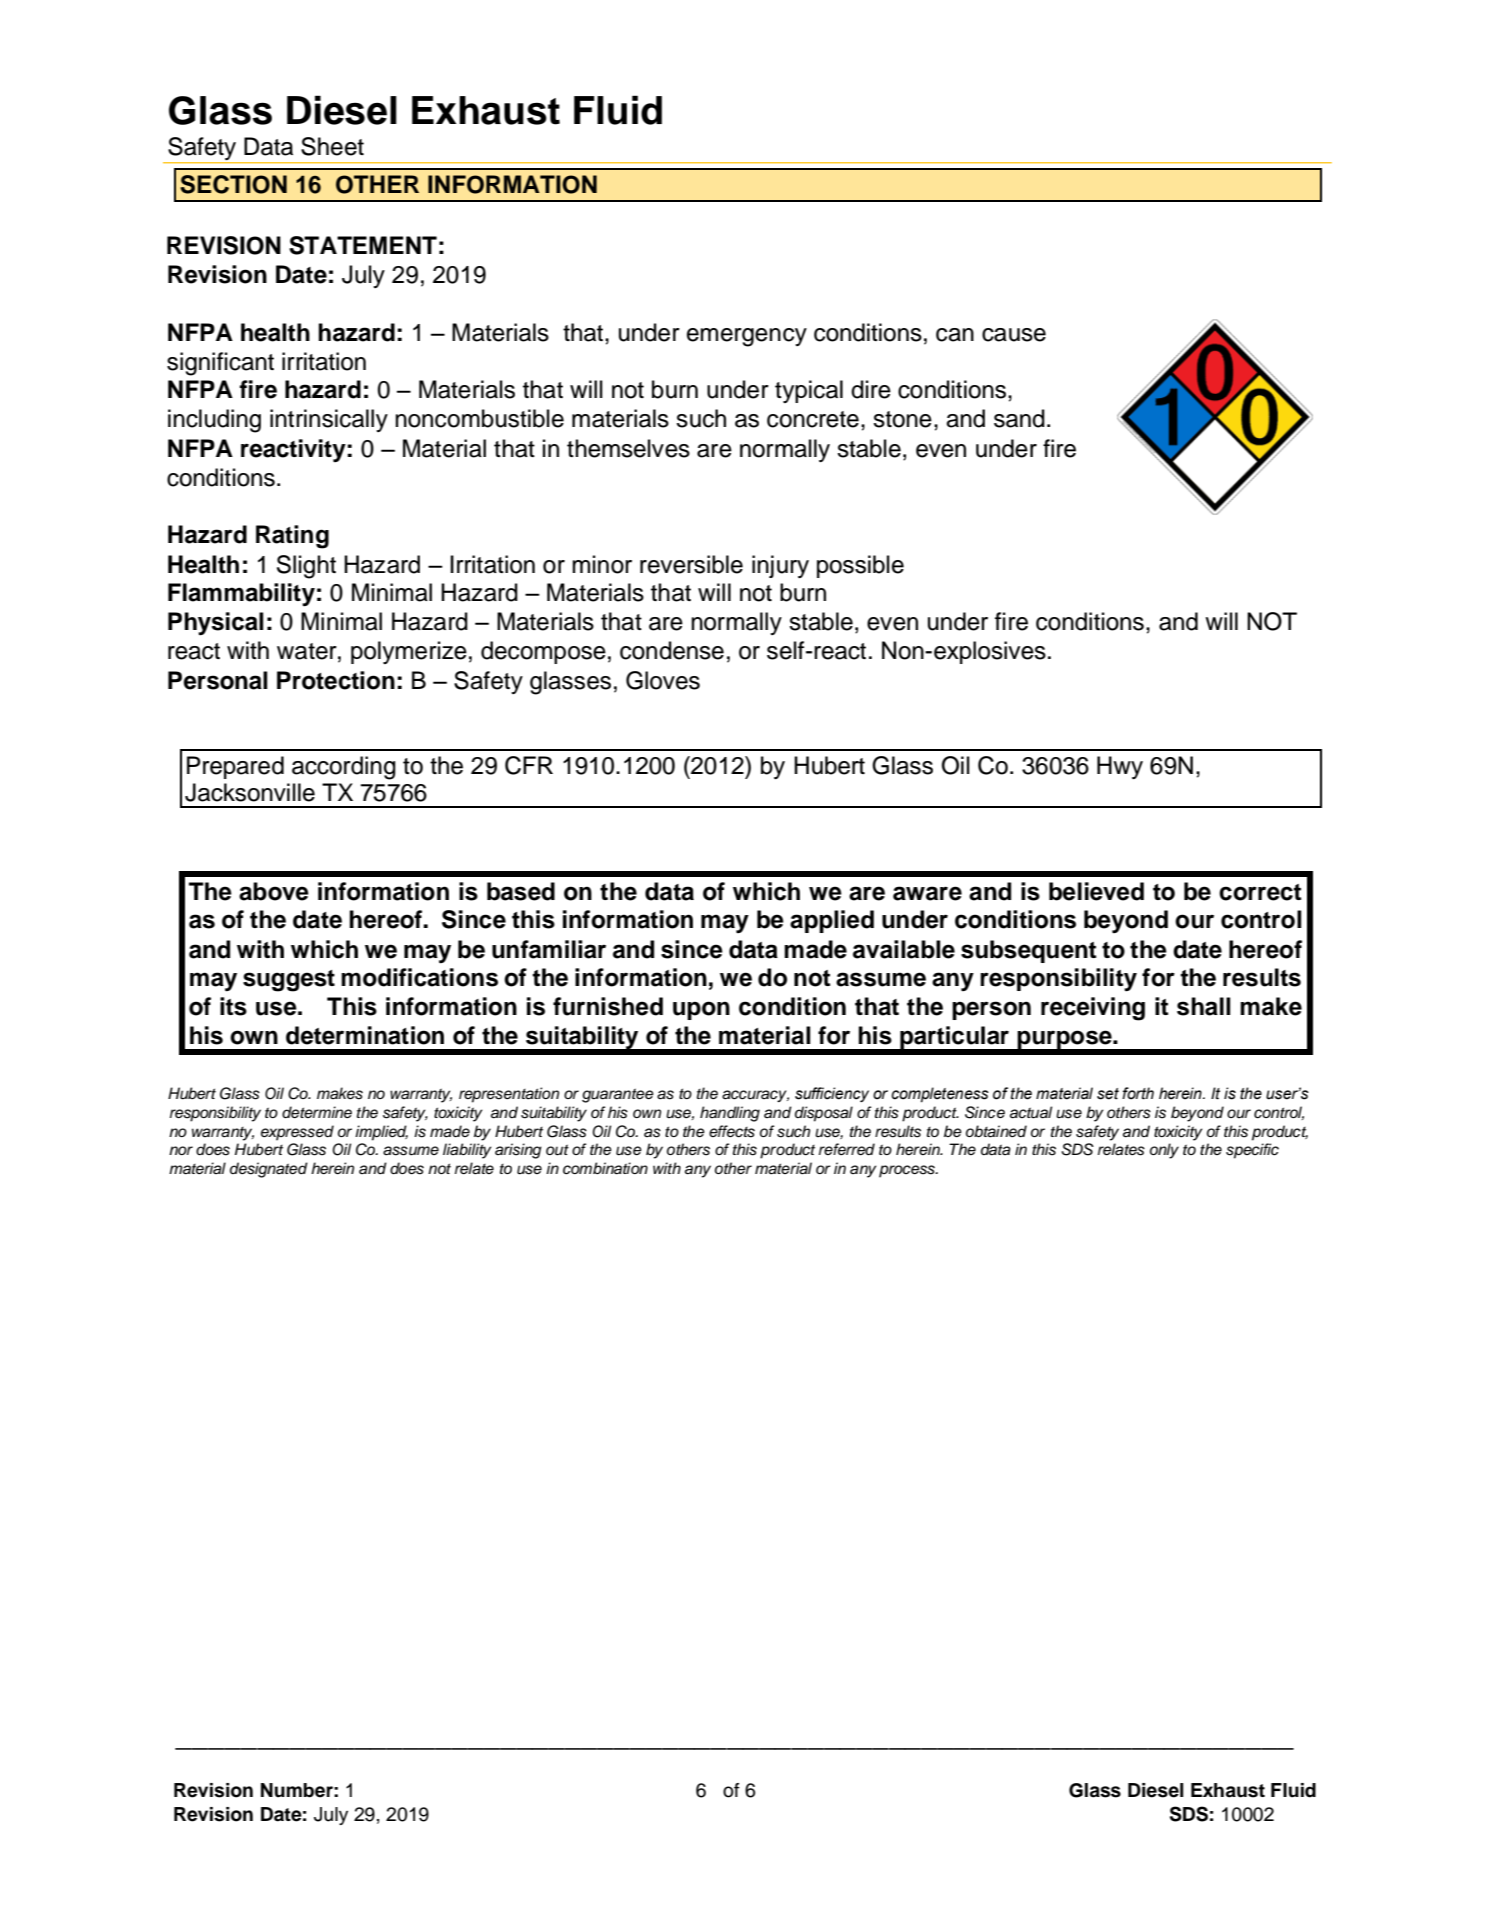 This image has height=1923, width=1486. What do you see at coordinates (747, 337) in the image?
I see `emergency` at bounding box center [747, 337].
